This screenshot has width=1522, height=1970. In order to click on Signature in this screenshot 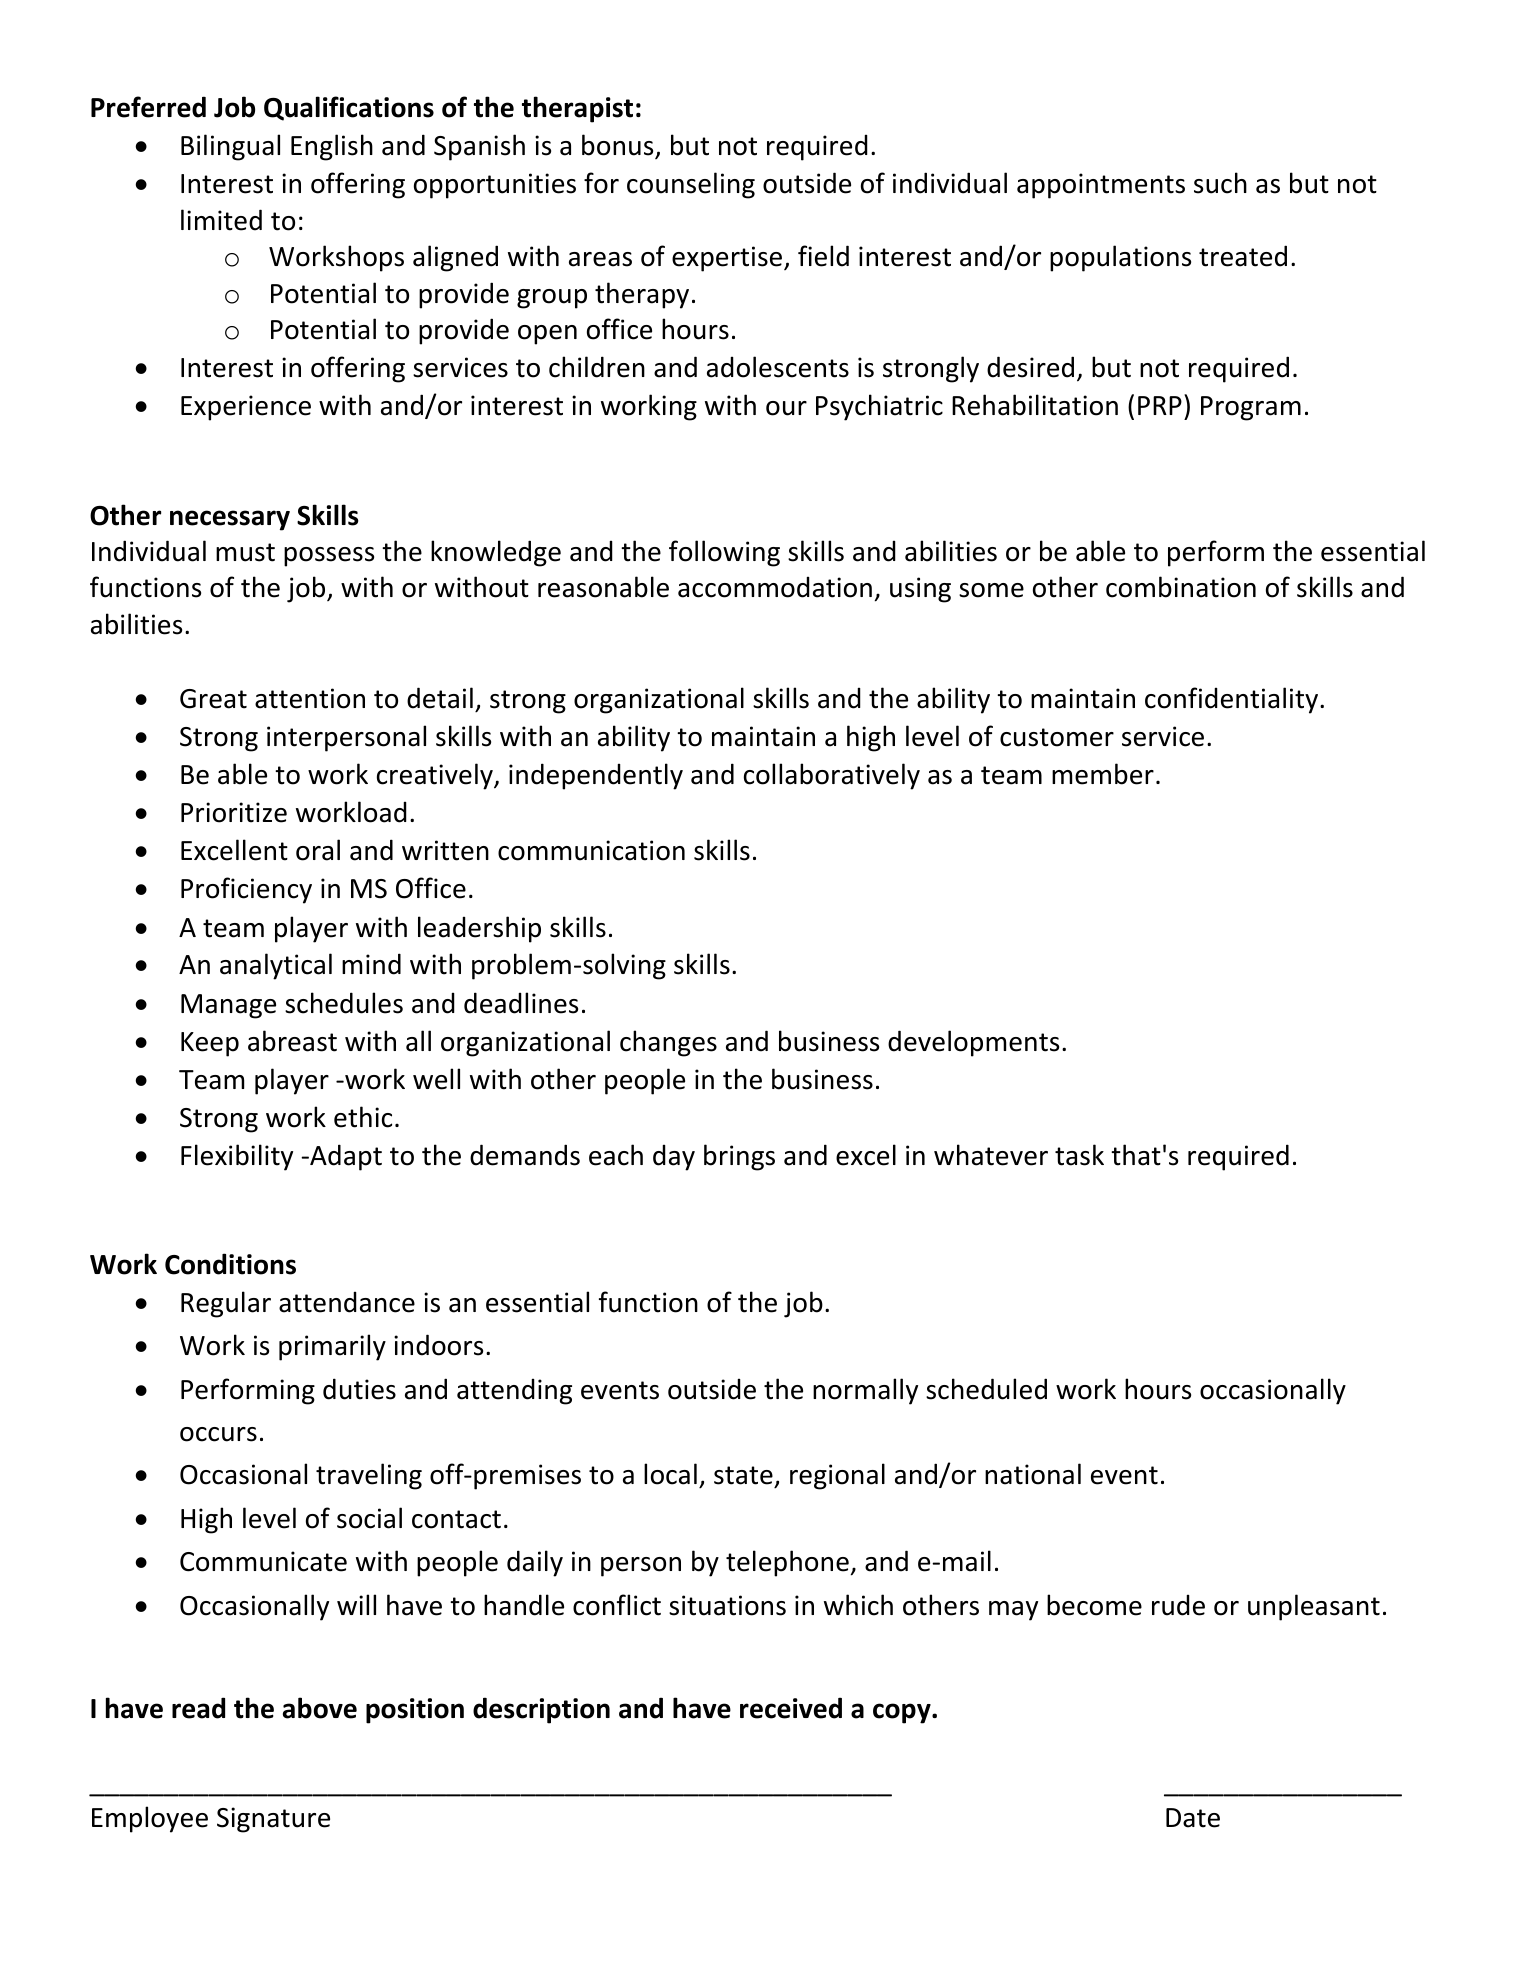, I will do `click(273, 1820)`.
